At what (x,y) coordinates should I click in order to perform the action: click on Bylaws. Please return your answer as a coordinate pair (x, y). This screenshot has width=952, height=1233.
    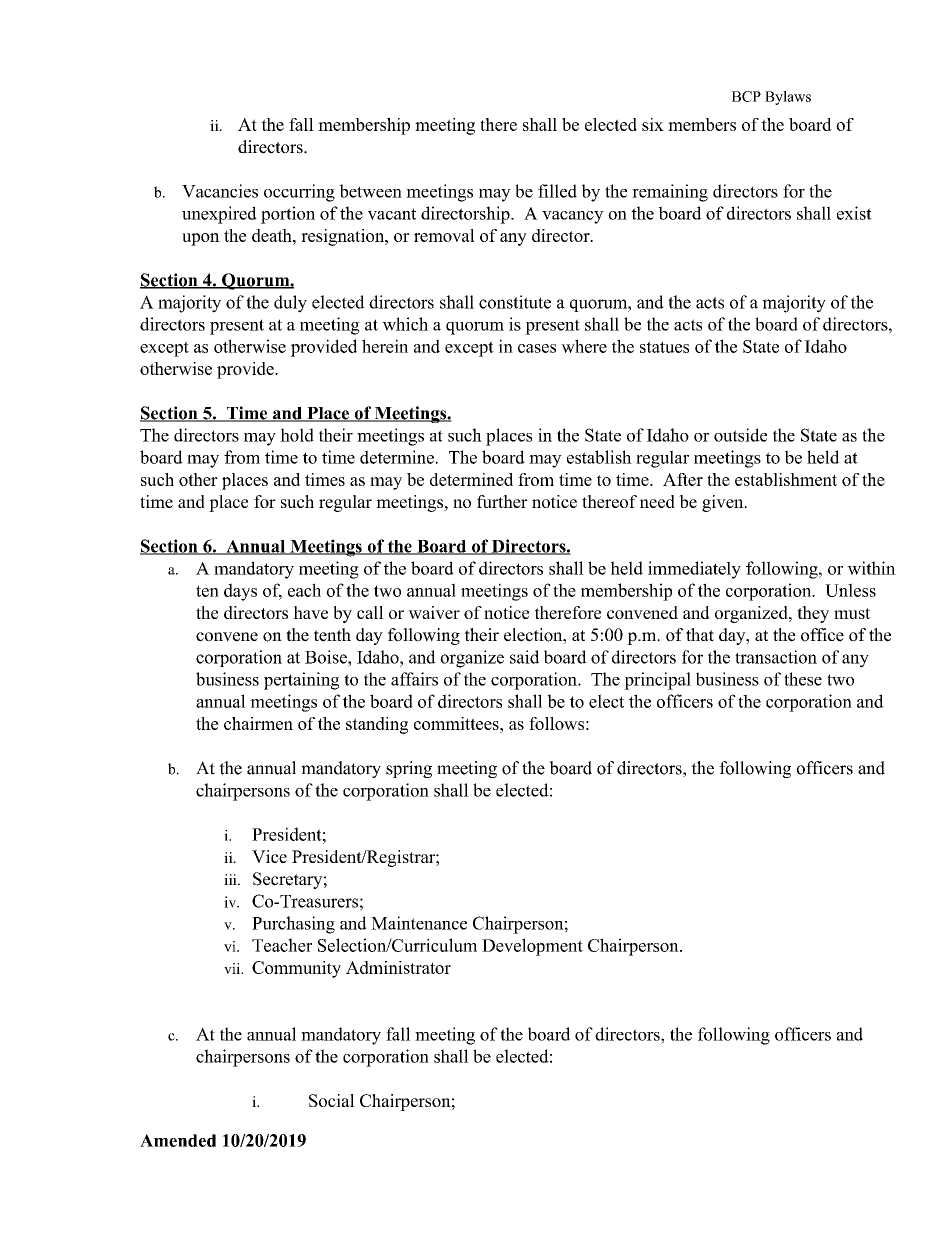
    Looking at the image, I should click on (788, 98).
